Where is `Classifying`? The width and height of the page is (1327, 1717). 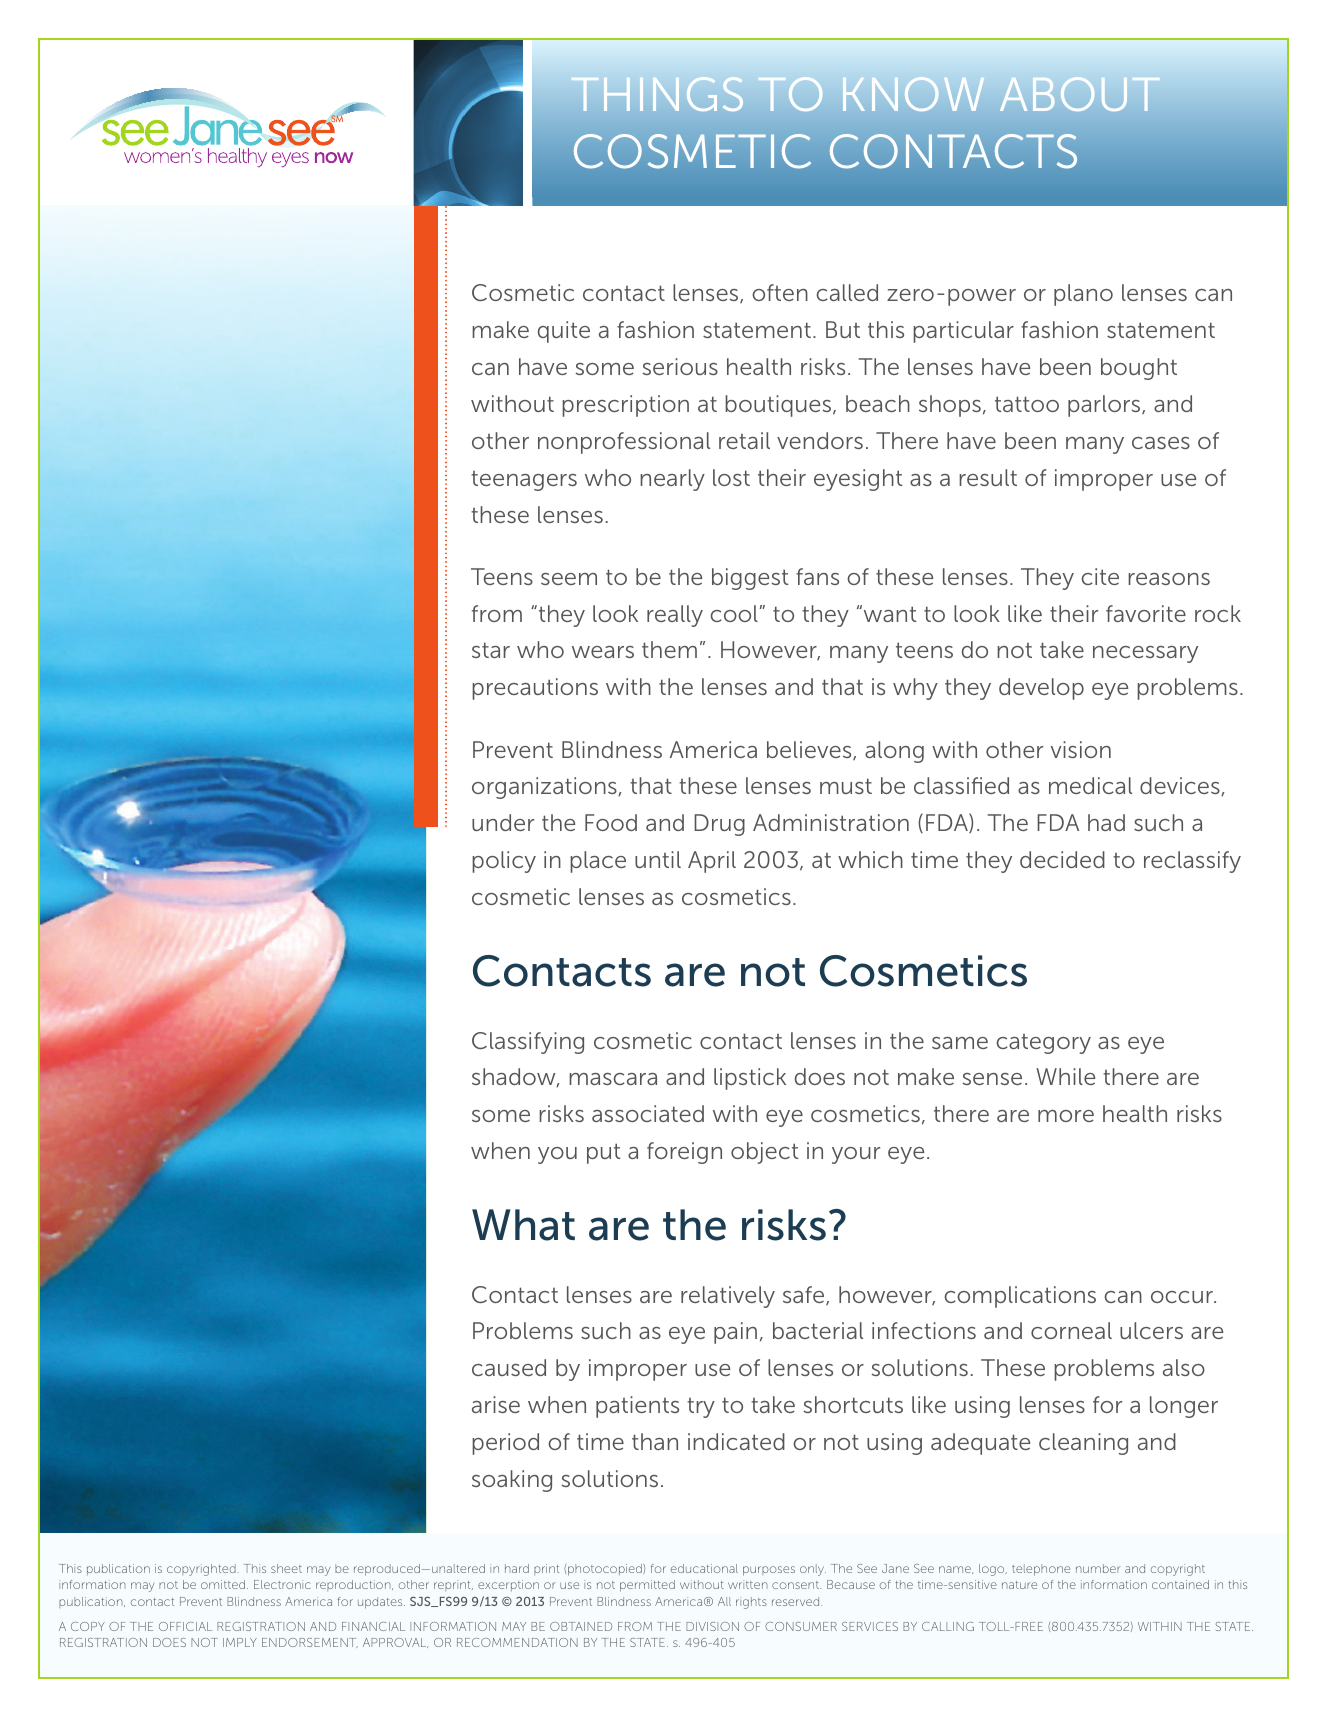
Classifying is located at coordinates (528, 1043).
